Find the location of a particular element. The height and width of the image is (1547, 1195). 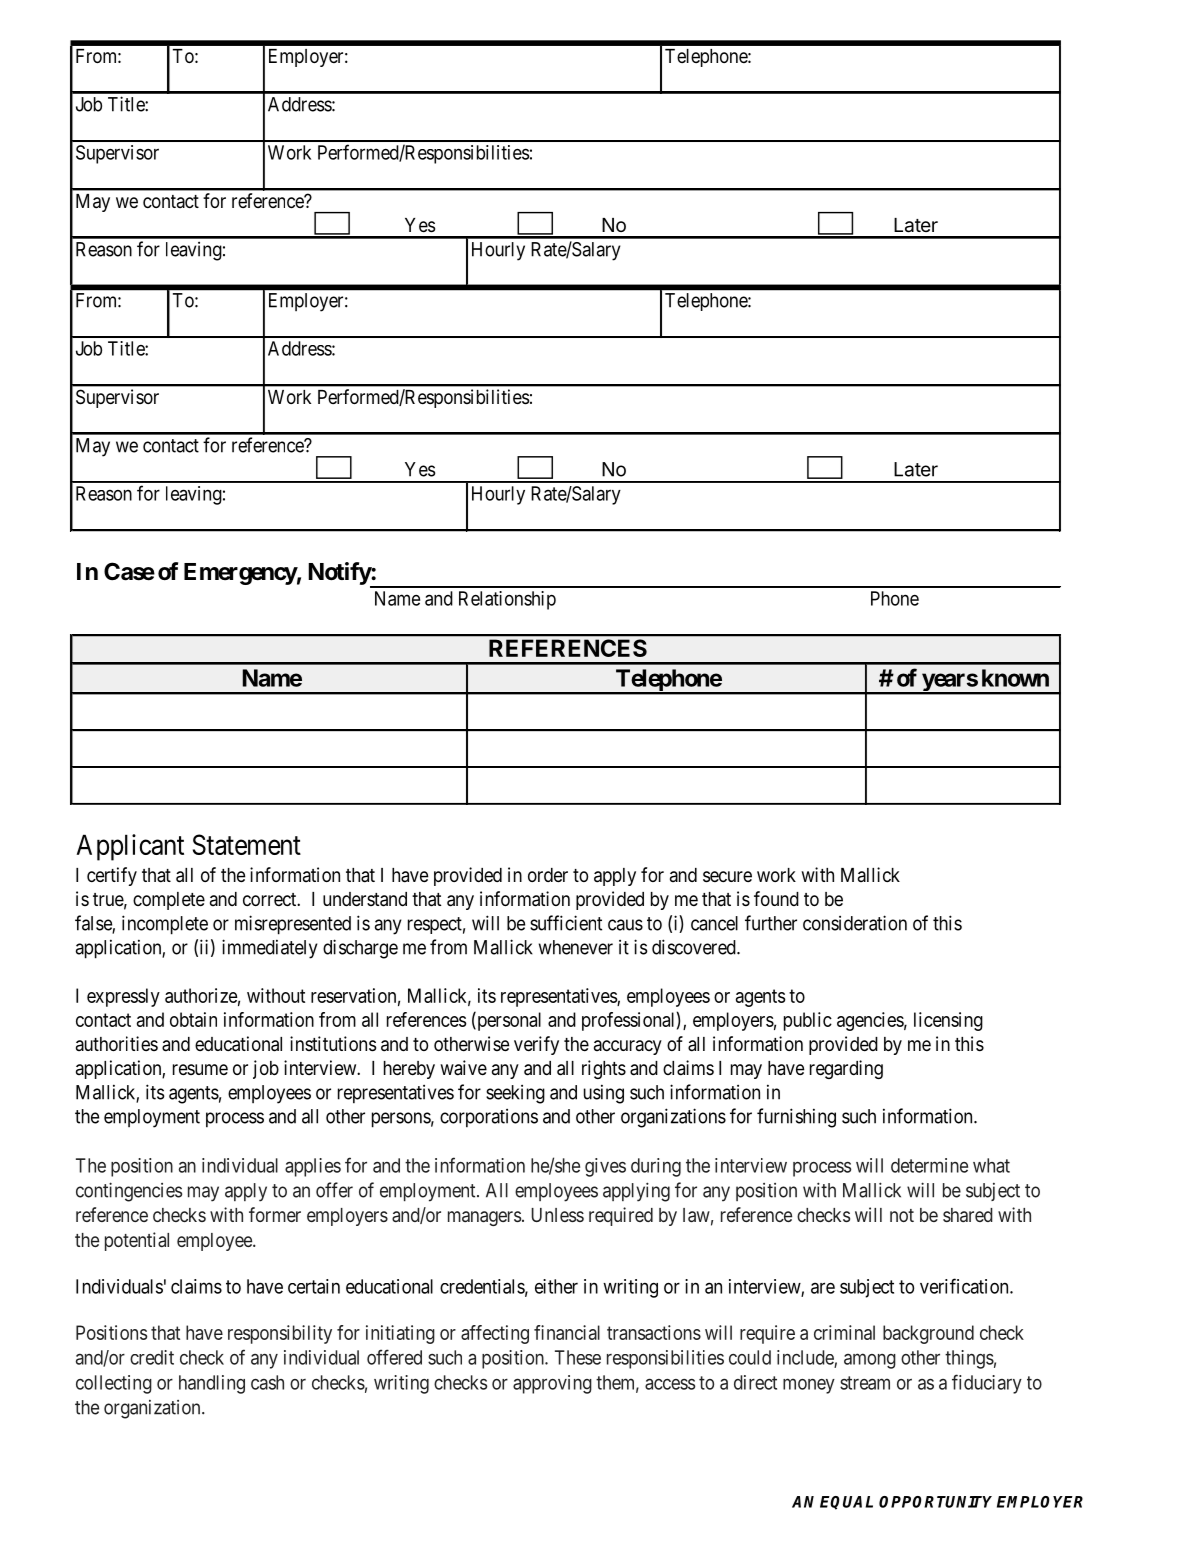

verify is located at coordinates (536, 1045).
